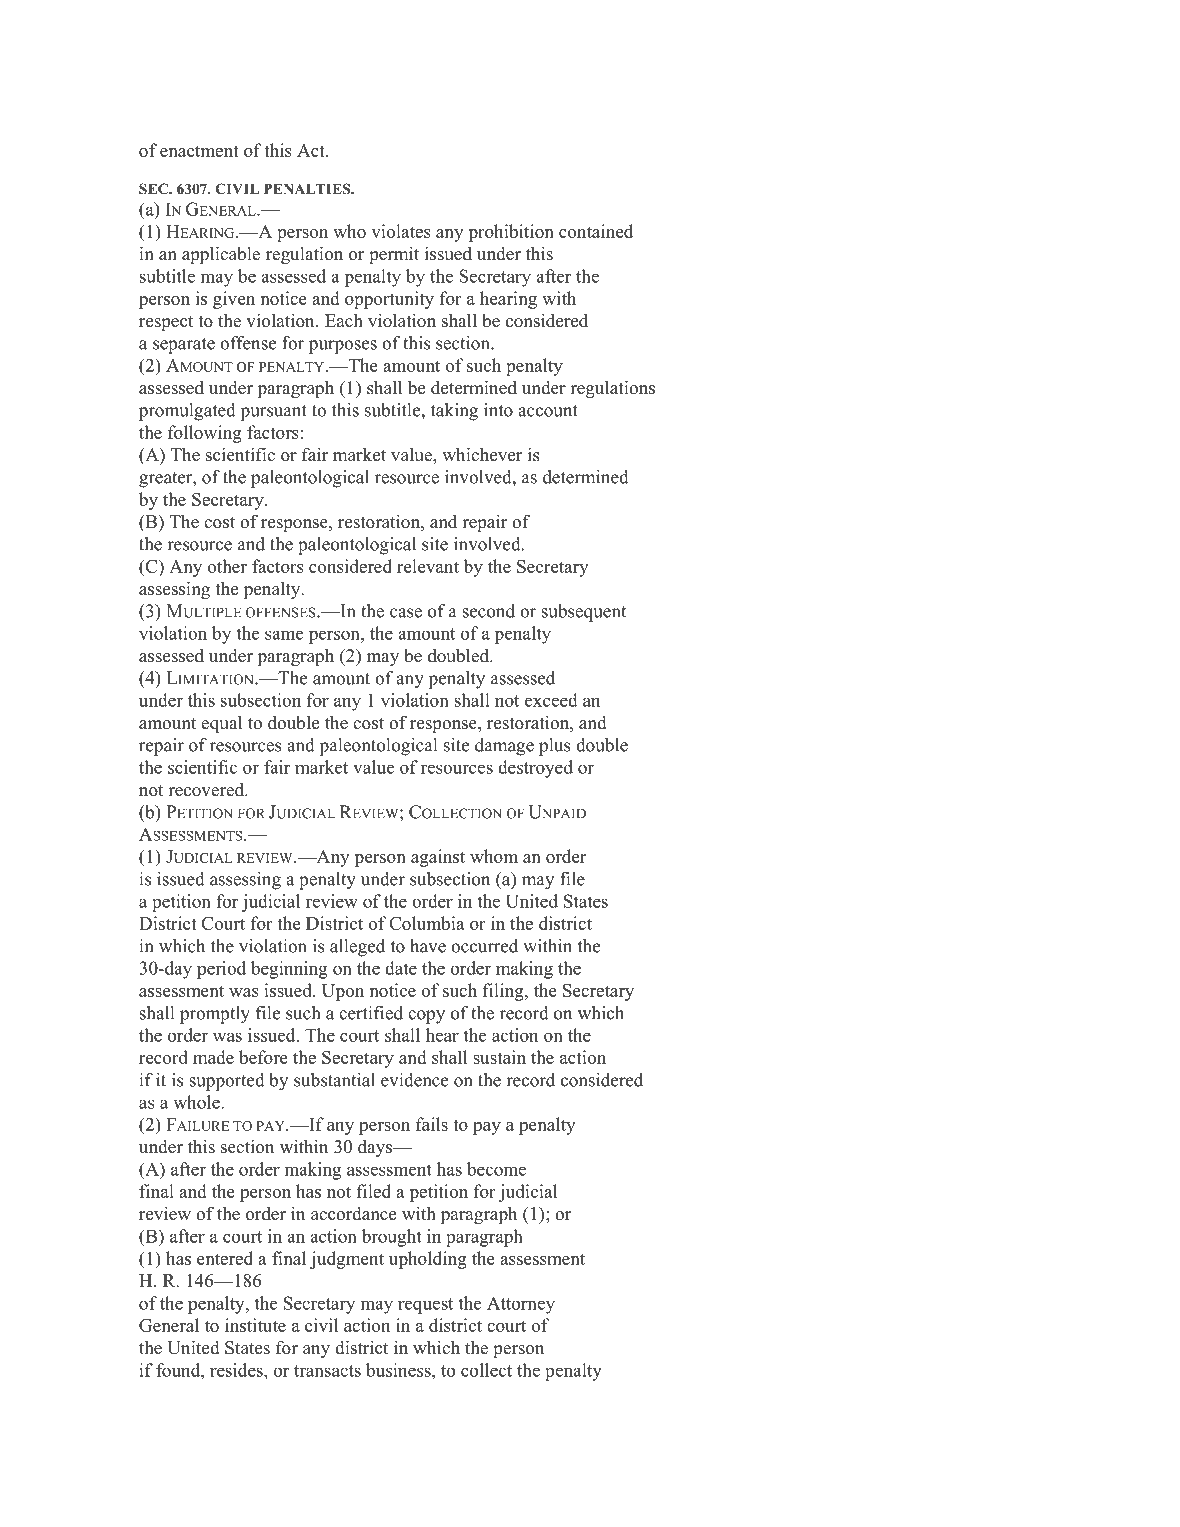  I want to click on against, so click(438, 858).
